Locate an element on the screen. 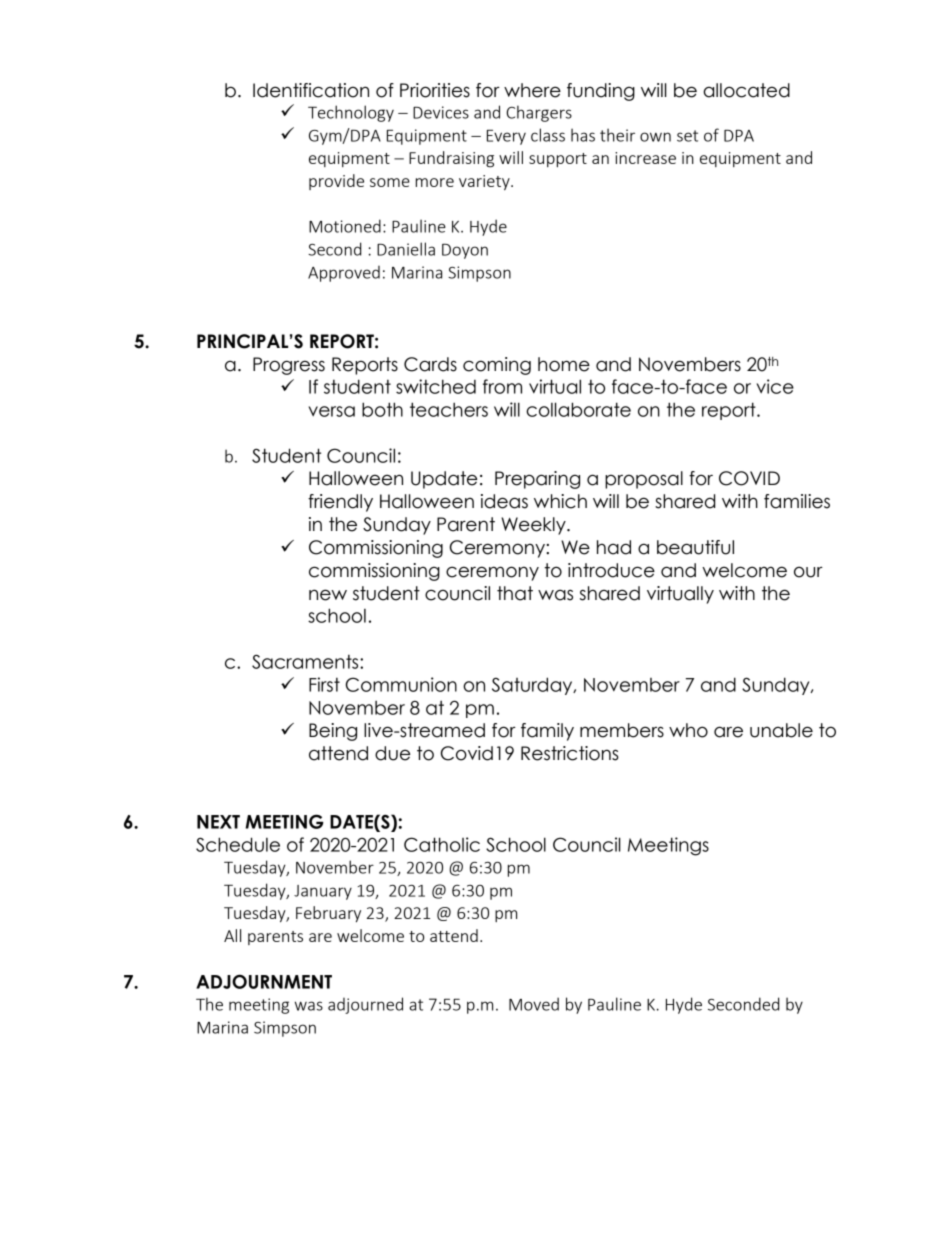  ADJOURNMENT is located at coordinates (264, 981).
